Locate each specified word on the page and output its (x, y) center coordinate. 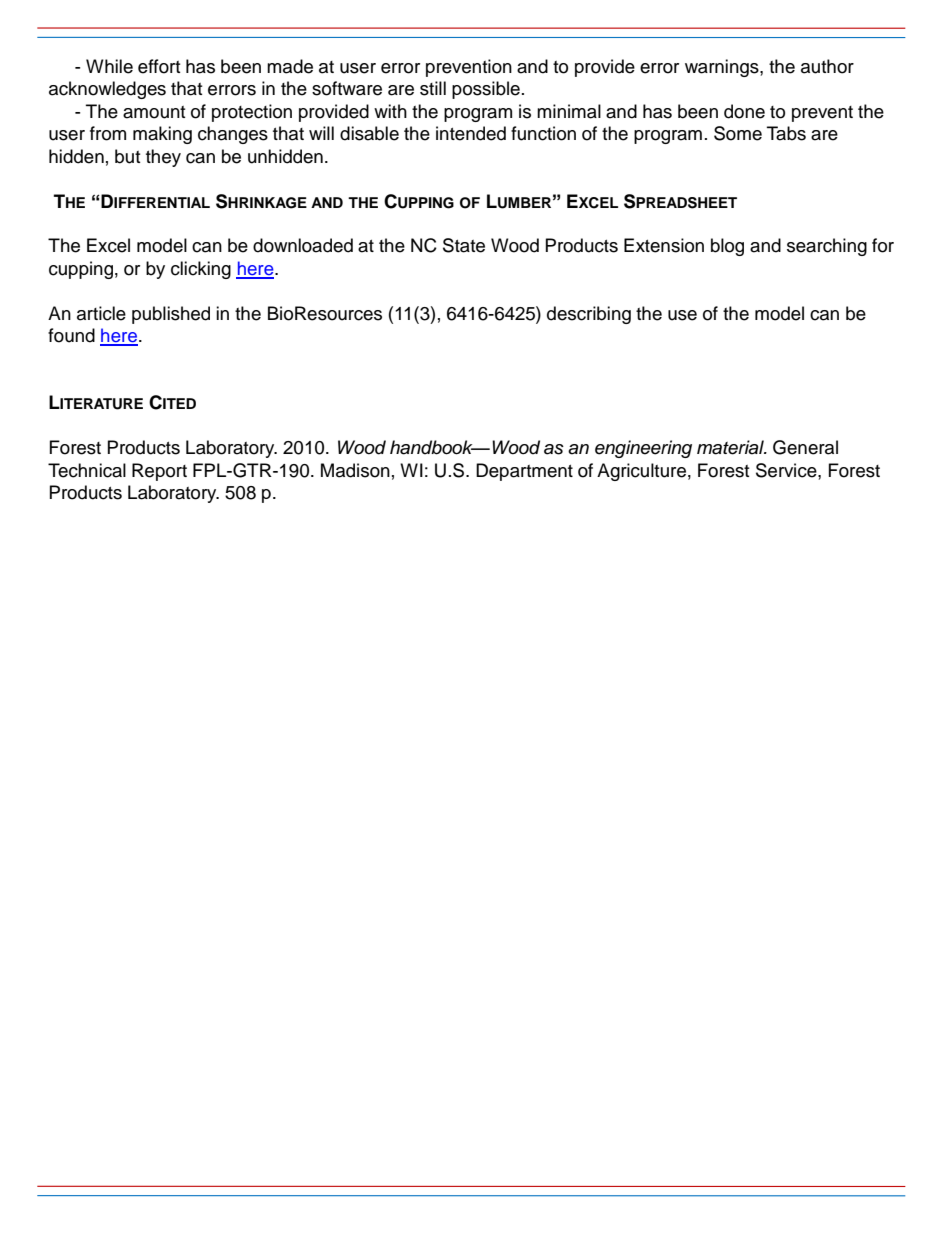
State (464, 245)
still (433, 88)
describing (589, 315)
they (163, 158)
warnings (723, 68)
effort (159, 66)
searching (827, 247)
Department (524, 472)
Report (159, 472)
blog (727, 247)
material (731, 447)
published (171, 315)
